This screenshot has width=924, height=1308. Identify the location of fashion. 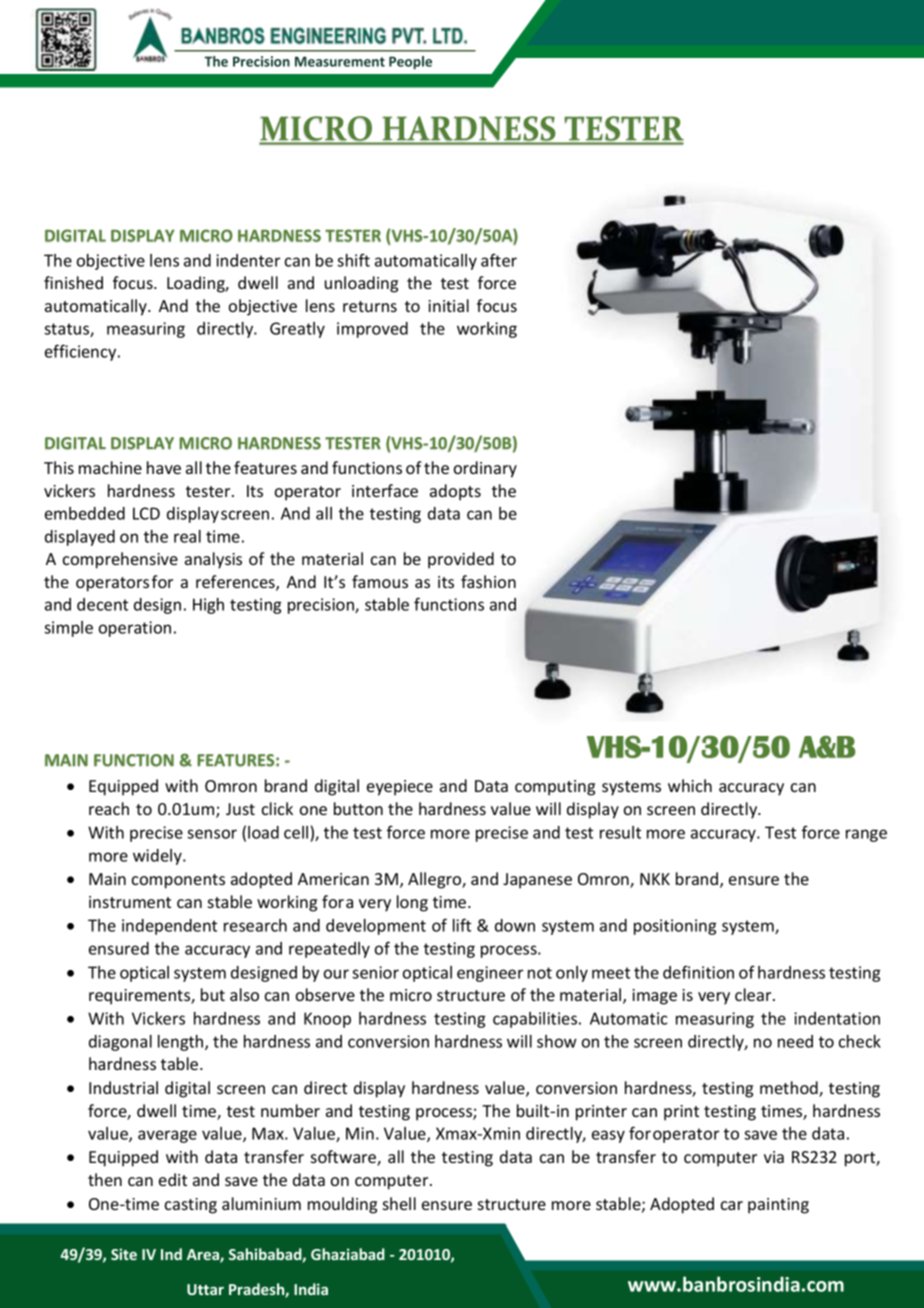
(488, 581).
